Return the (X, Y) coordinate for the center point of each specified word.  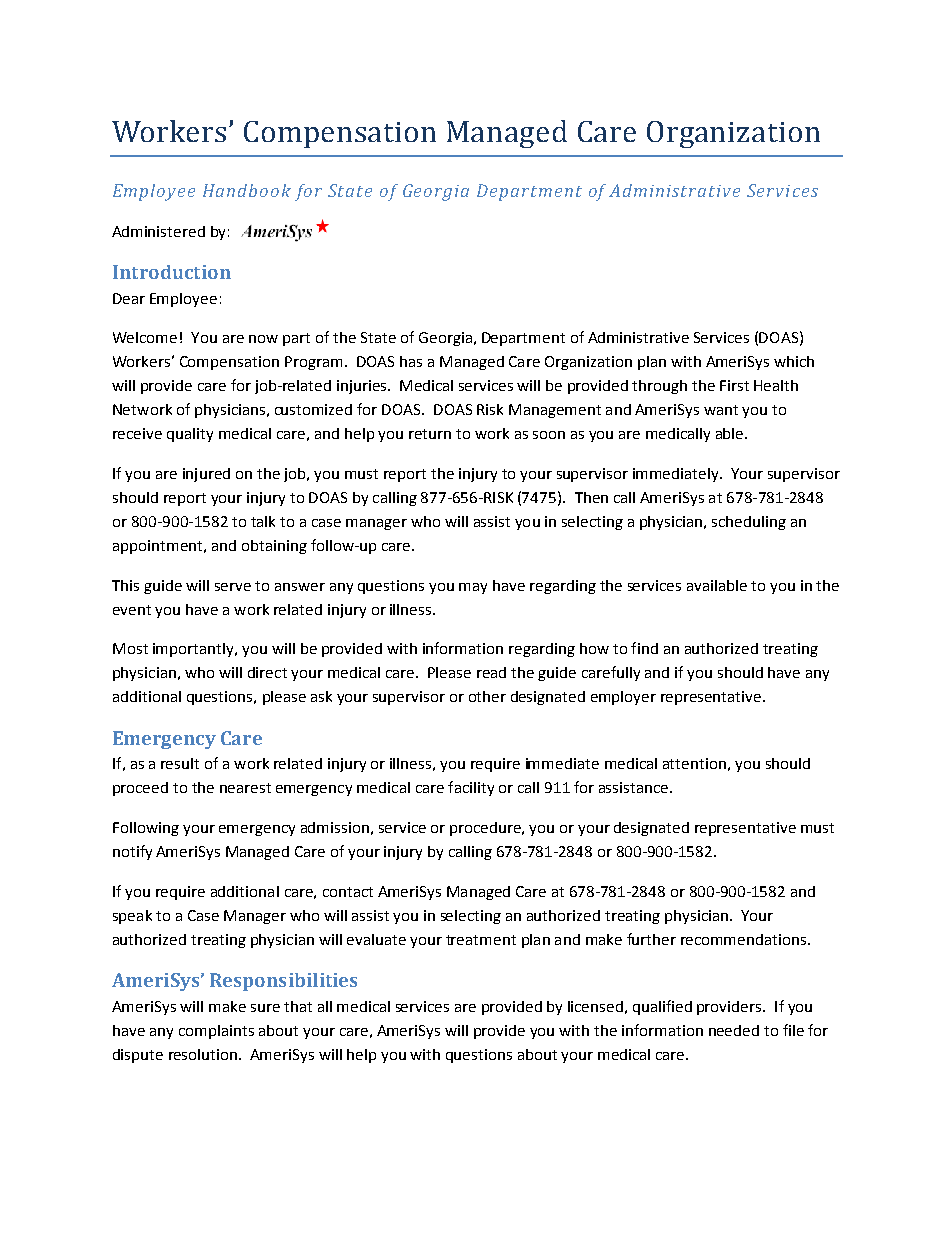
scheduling (749, 523)
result (180, 763)
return (430, 434)
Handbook (247, 190)
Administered (158, 231)
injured (206, 475)
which (794, 361)
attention (694, 763)
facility (471, 788)
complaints (216, 1032)
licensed (595, 1006)
